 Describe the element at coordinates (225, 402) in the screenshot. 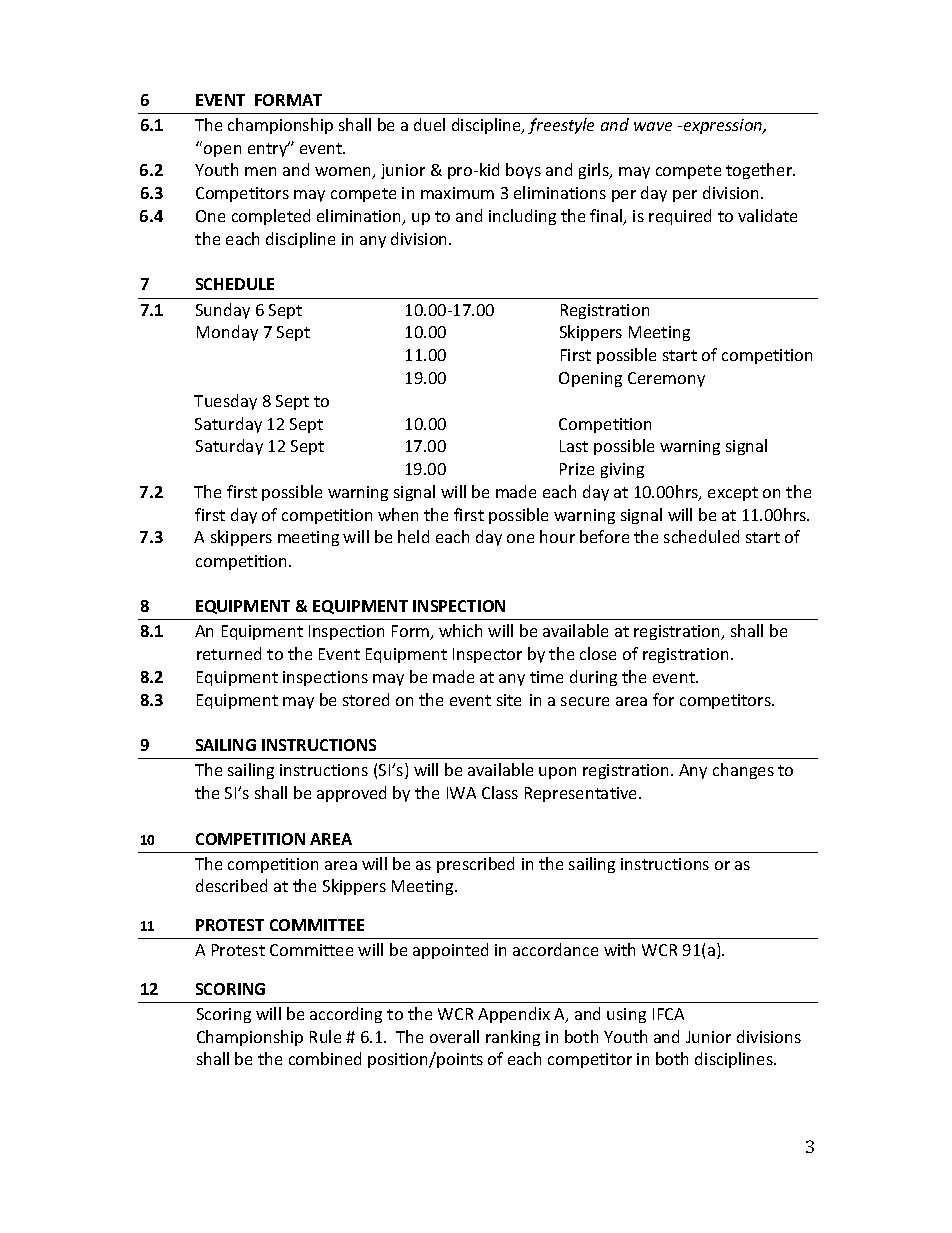

I see `Tuesday` at that location.
